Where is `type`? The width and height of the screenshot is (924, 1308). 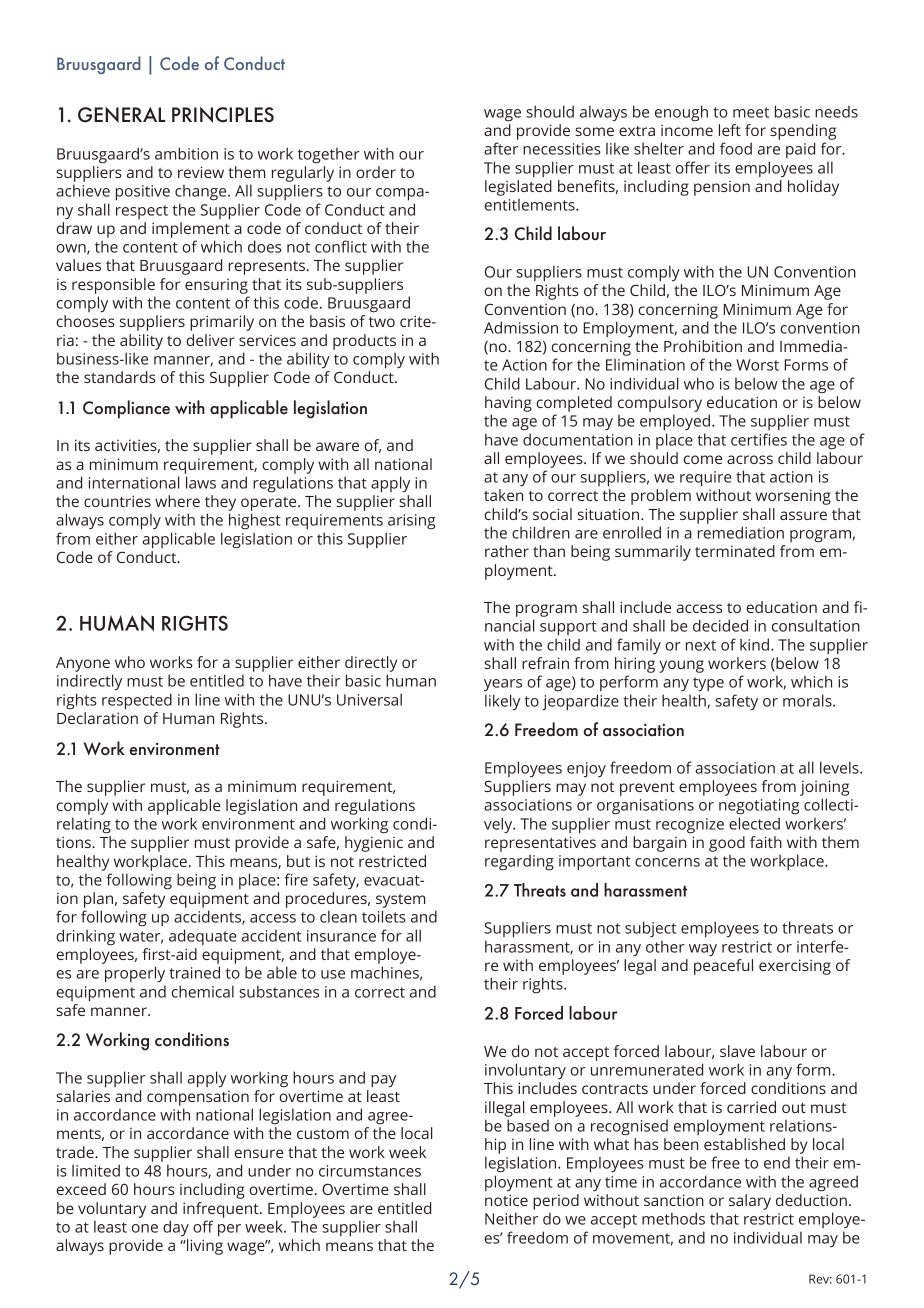 type is located at coordinates (708, 684).
